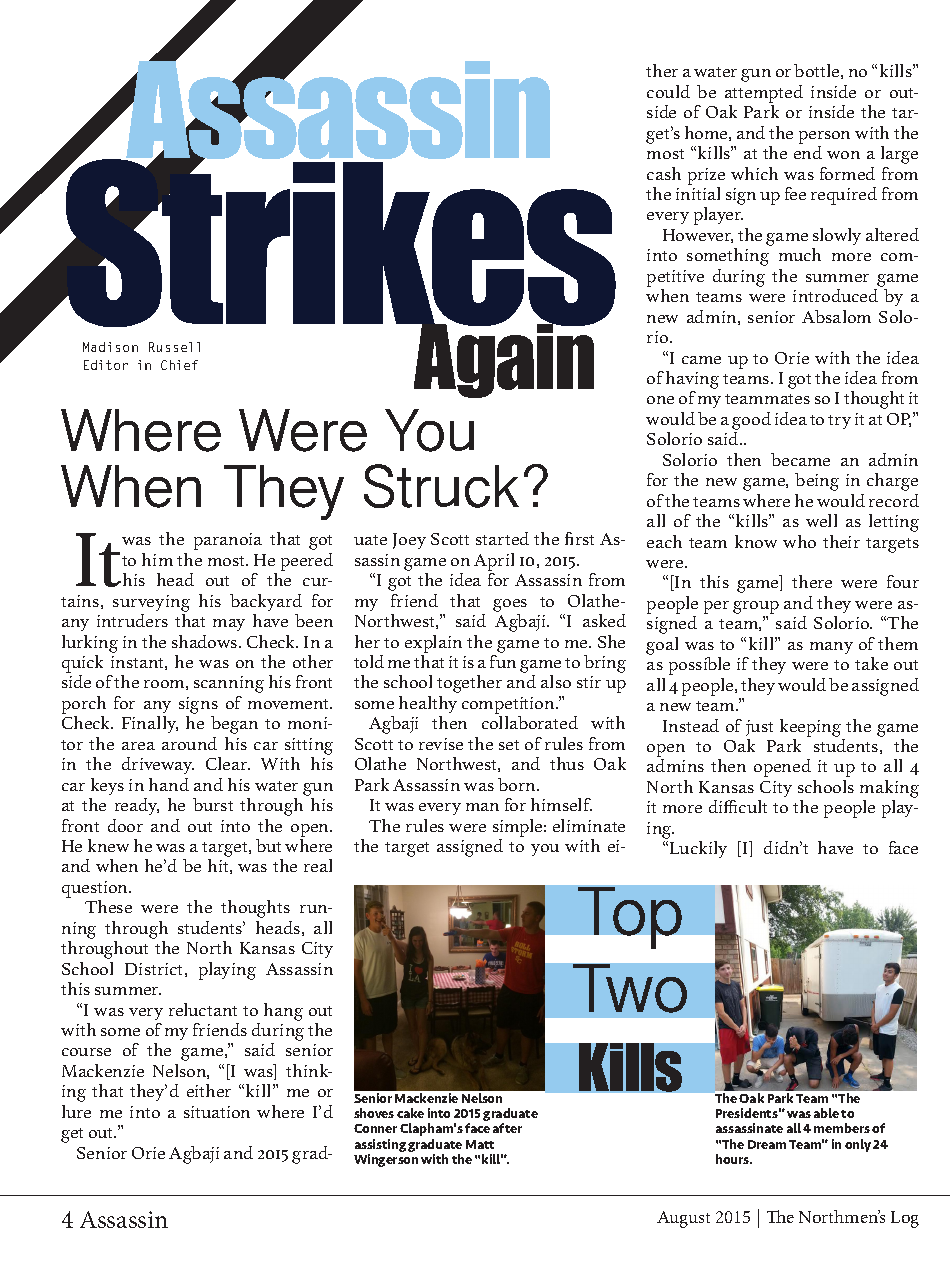 The image size is (950, 1288). I want to click on Russell, so click(174, 347).
